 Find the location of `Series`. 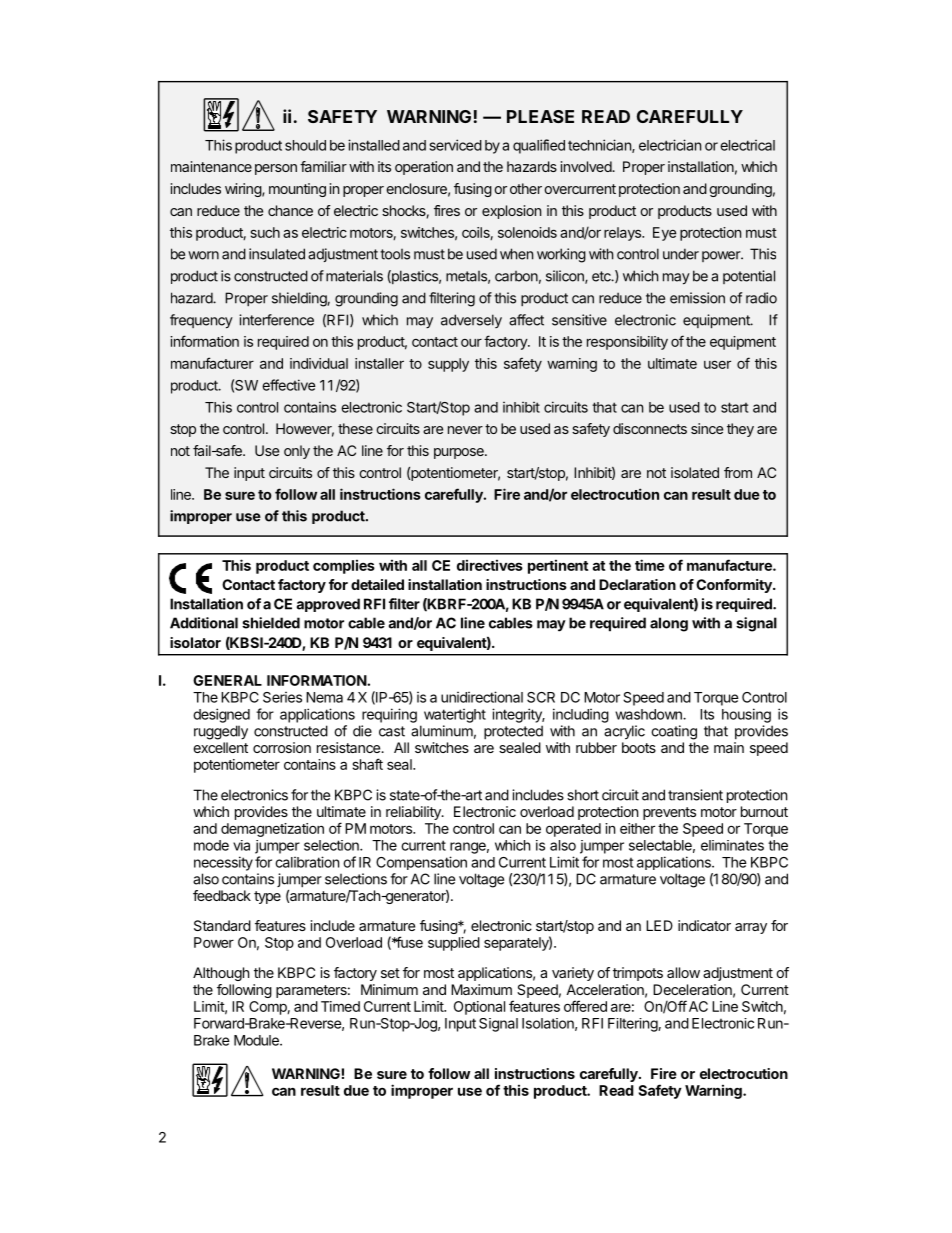

Series is located at coordinates (282, 697).
